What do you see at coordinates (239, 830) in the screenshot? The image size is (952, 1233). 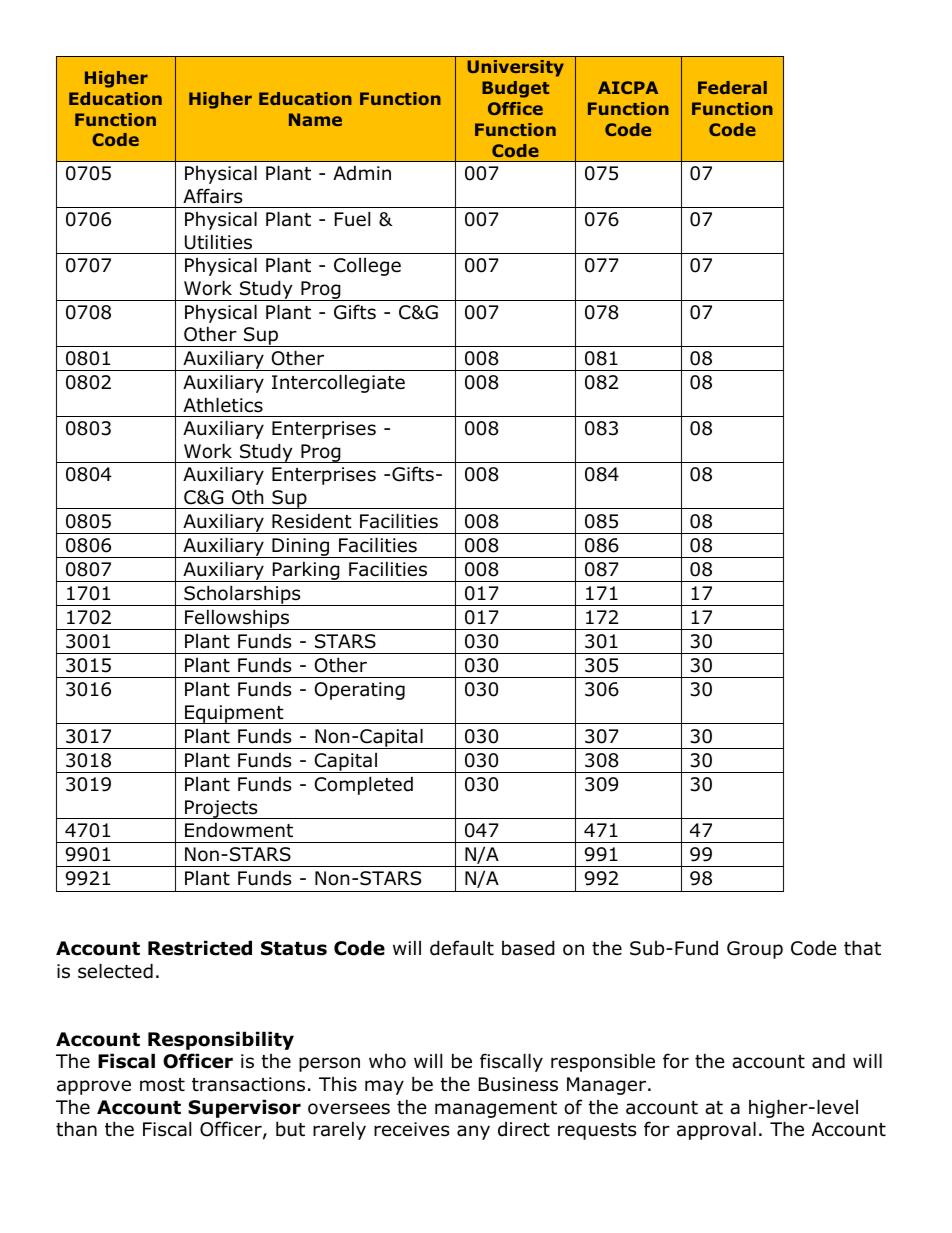 I see `Endowment` at bounding box center [239, 830].
